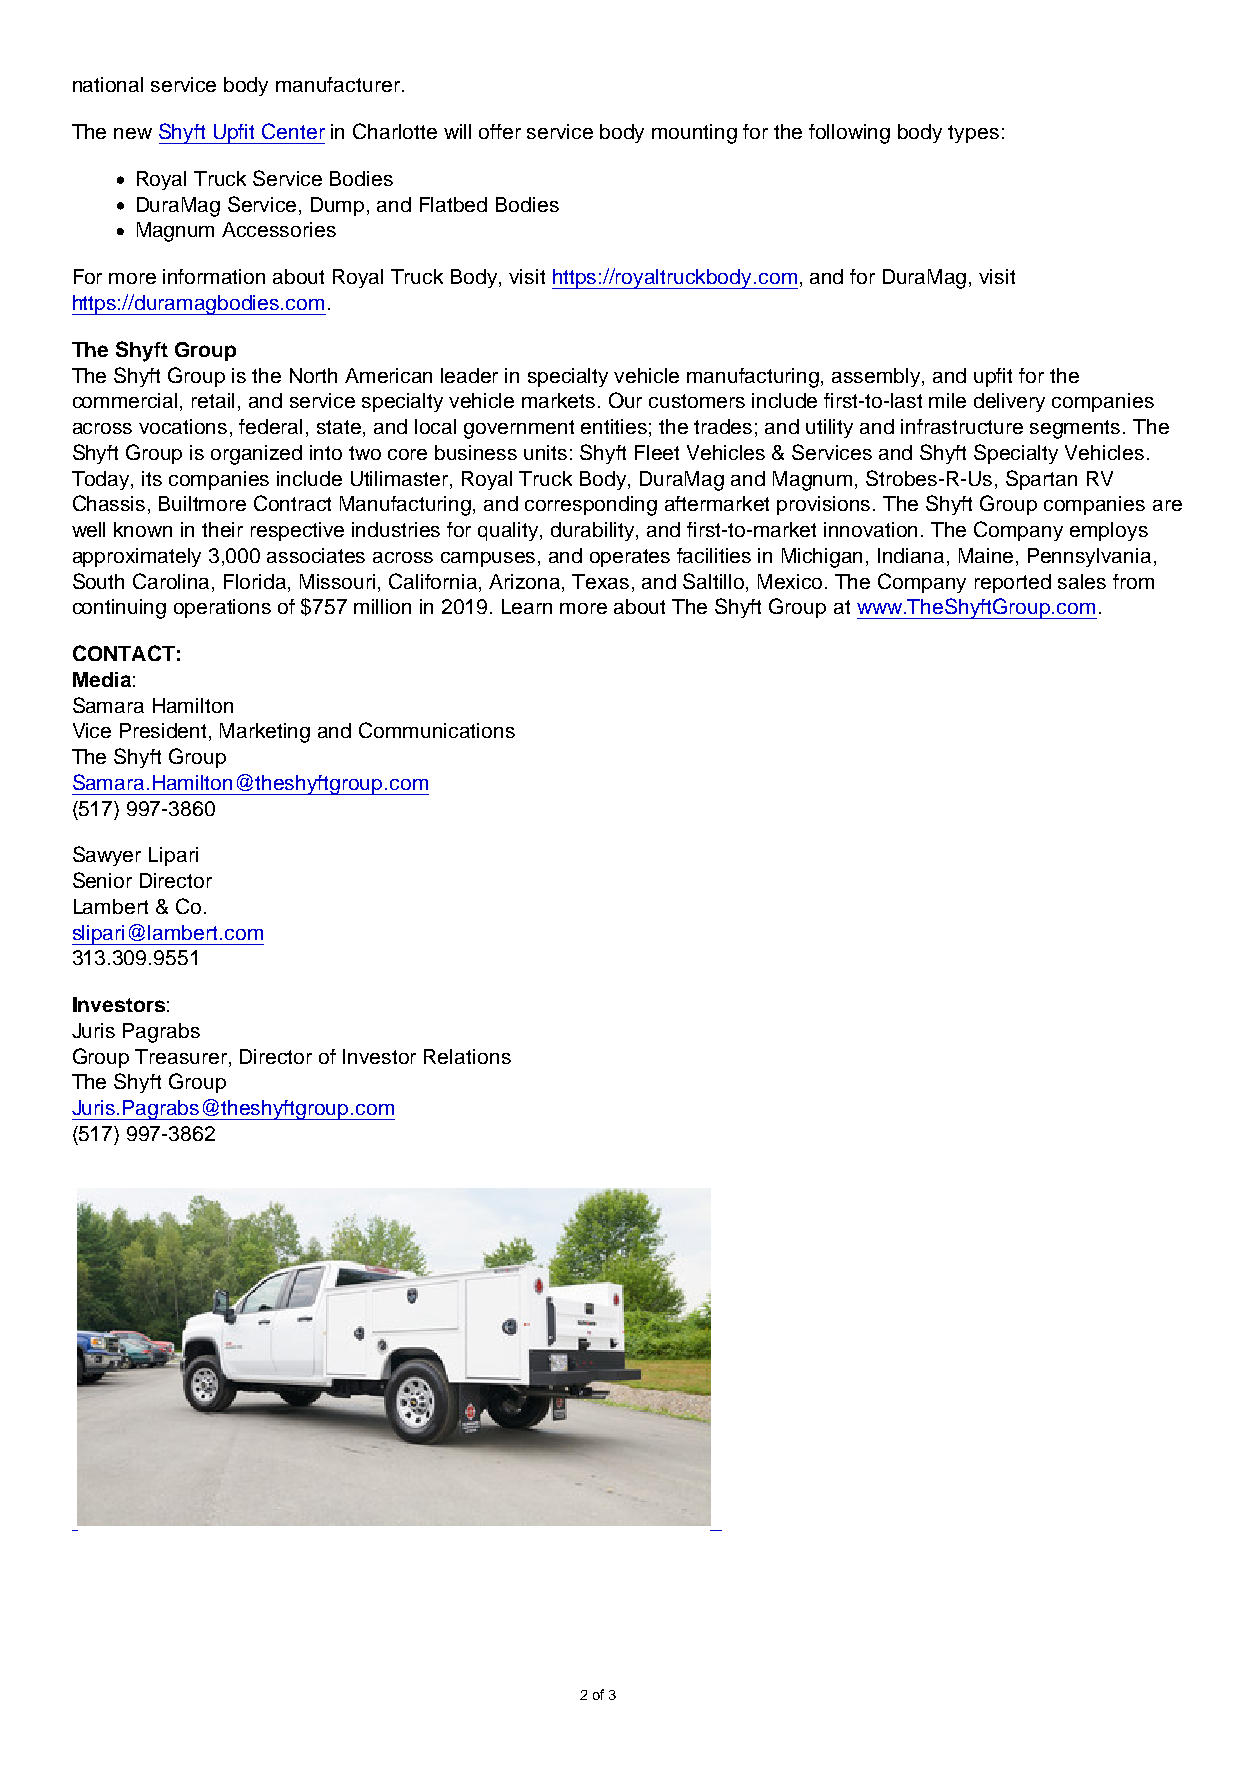 The image size is (1255, 1775). What do you see at coordinates (973, 134) in the screenshot?
I see `types` at bounding box center [973, 134].
